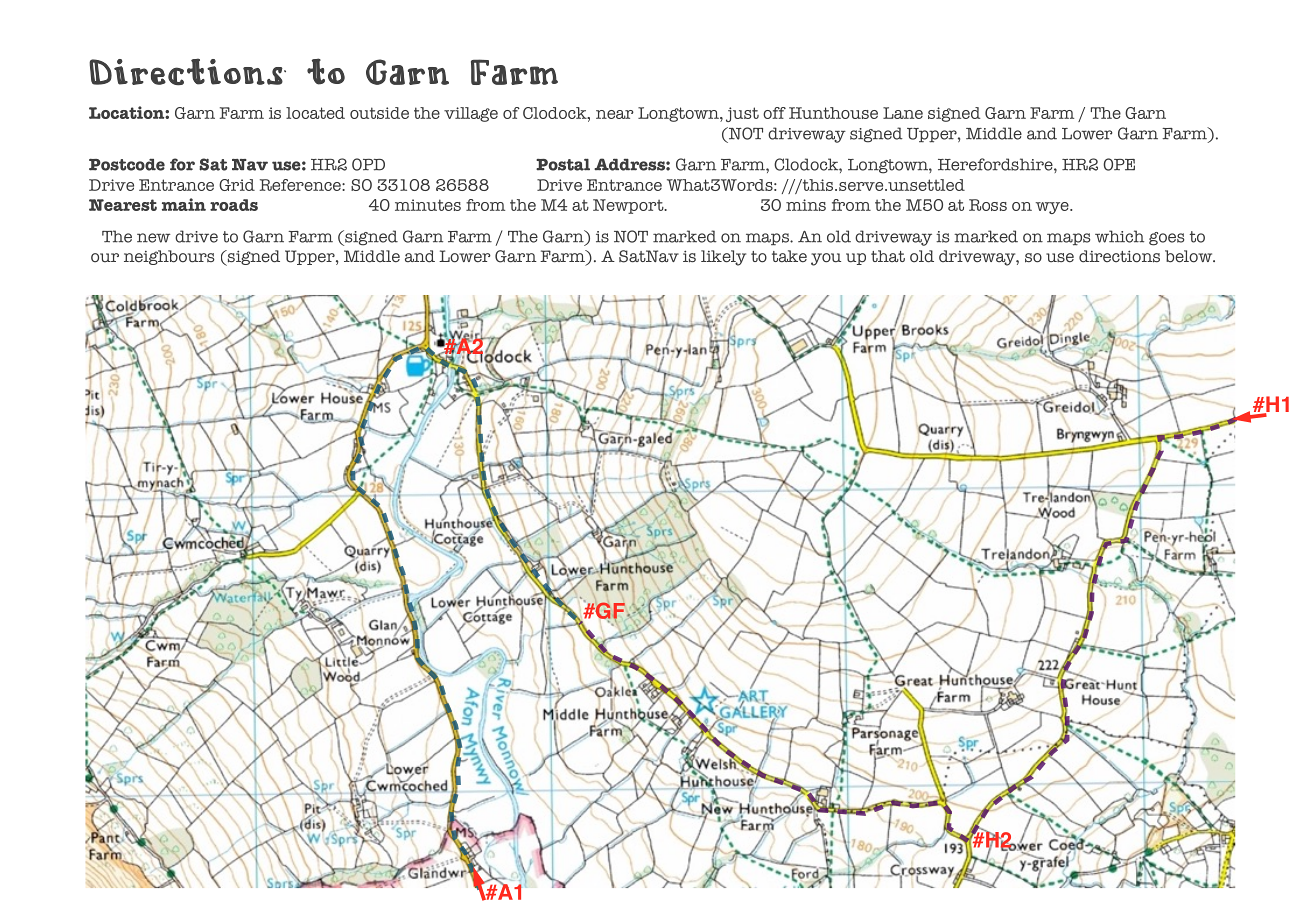  What do you see at coordinates (563, 165) in the page?
I see `Postal` at bounding box center [563, 165].
